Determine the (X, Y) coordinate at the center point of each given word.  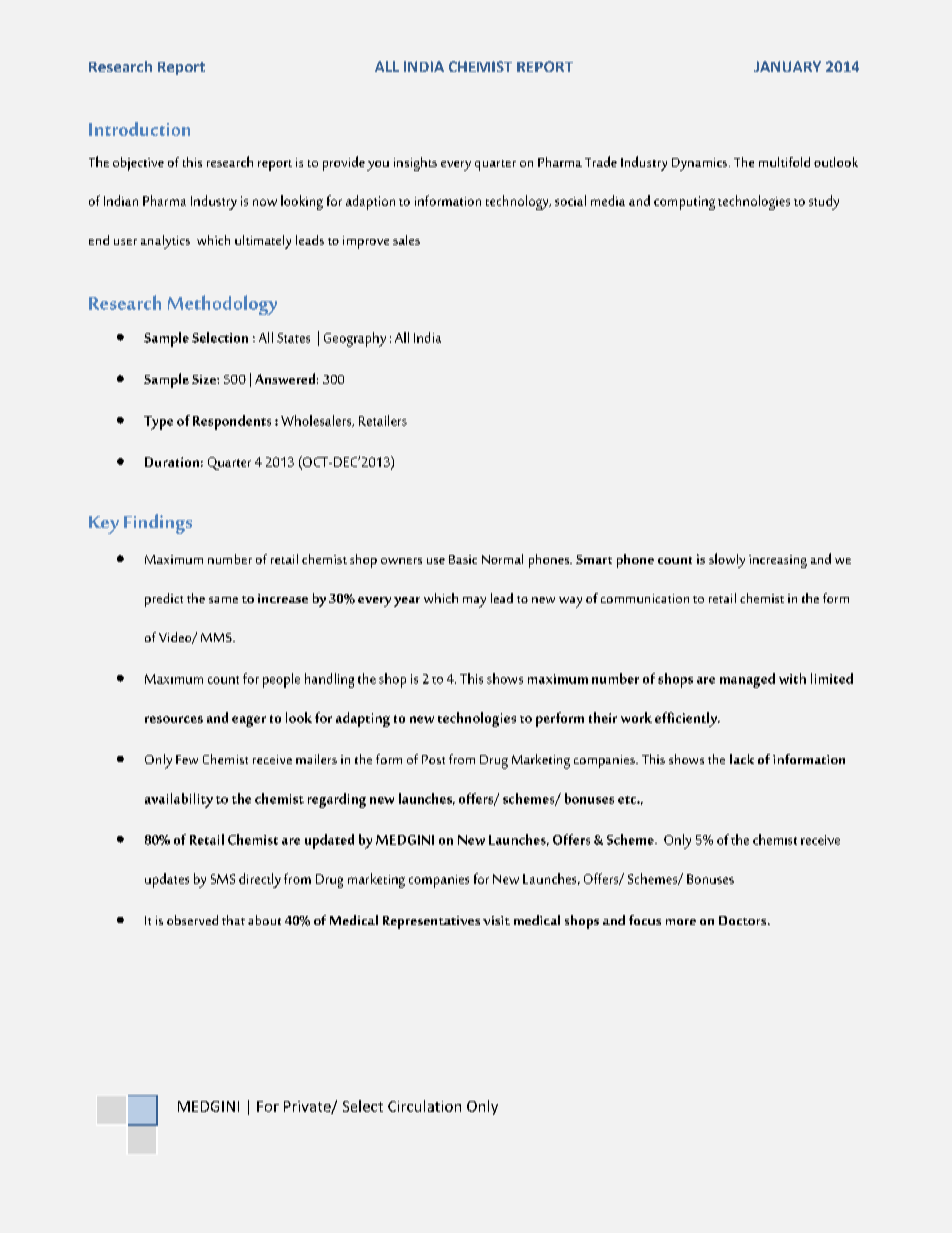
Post (433, 759)
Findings (158, 524)
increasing (778, 561)
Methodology (222, 305)
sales (406, 240)
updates (167, 880)
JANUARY (787, 66)
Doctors (744, 920)
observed (192, 920)
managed (747, 680)
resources (174, 719)
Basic (463, 559)
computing (684, 203)
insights (415, 164)
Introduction (139, 129)
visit (496, 920)
